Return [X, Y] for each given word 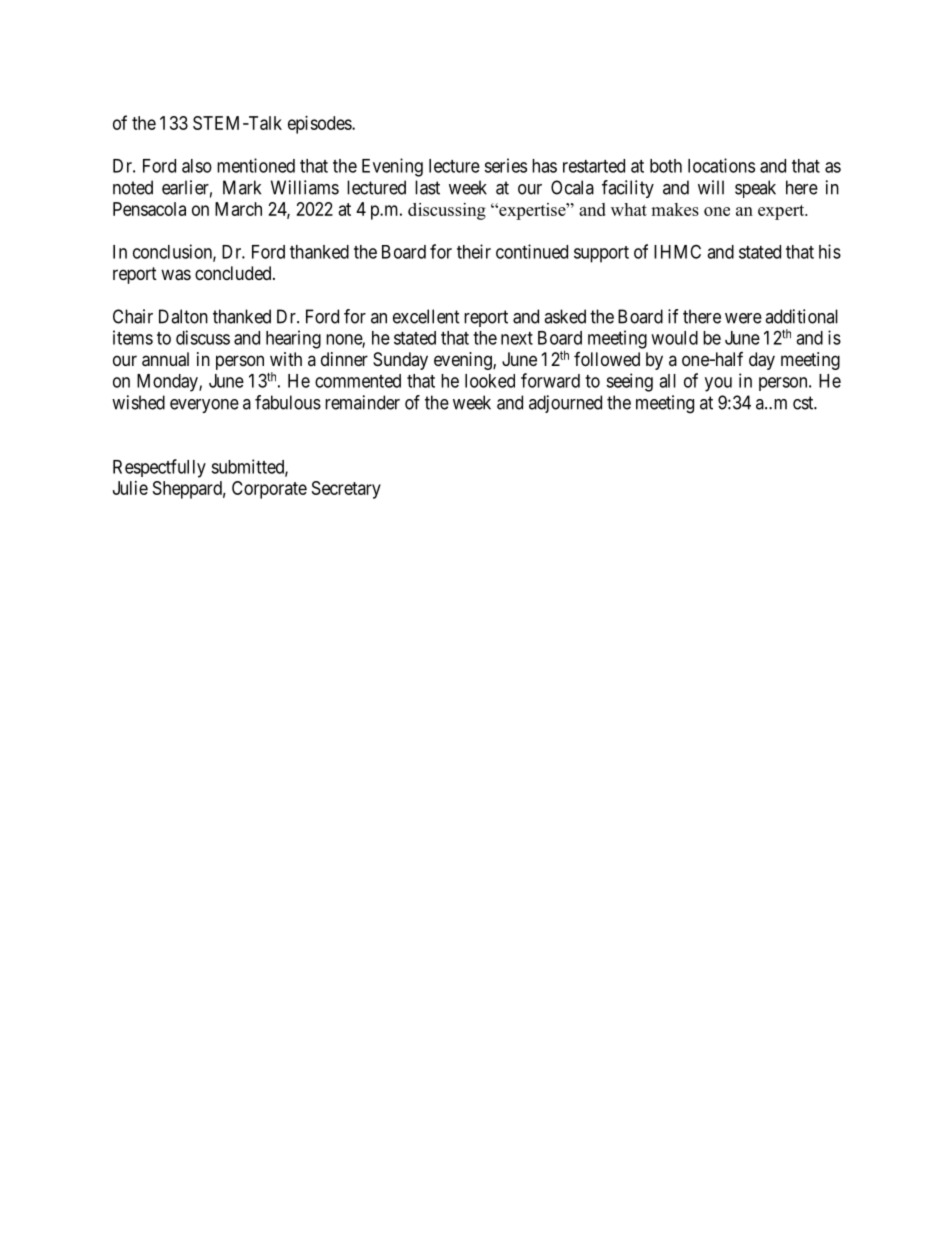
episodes [320, 125]
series [505, 165]
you [718, 384]
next [517, 338]
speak [755, 189]
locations [721, 165]
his [830, 251]
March [238, 209]
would [674, 338]
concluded [234, 273]
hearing [293, 339]
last [427, 187]
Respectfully [159, 468]
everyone [204, 406]
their [474, 251]
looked [490, 381]
